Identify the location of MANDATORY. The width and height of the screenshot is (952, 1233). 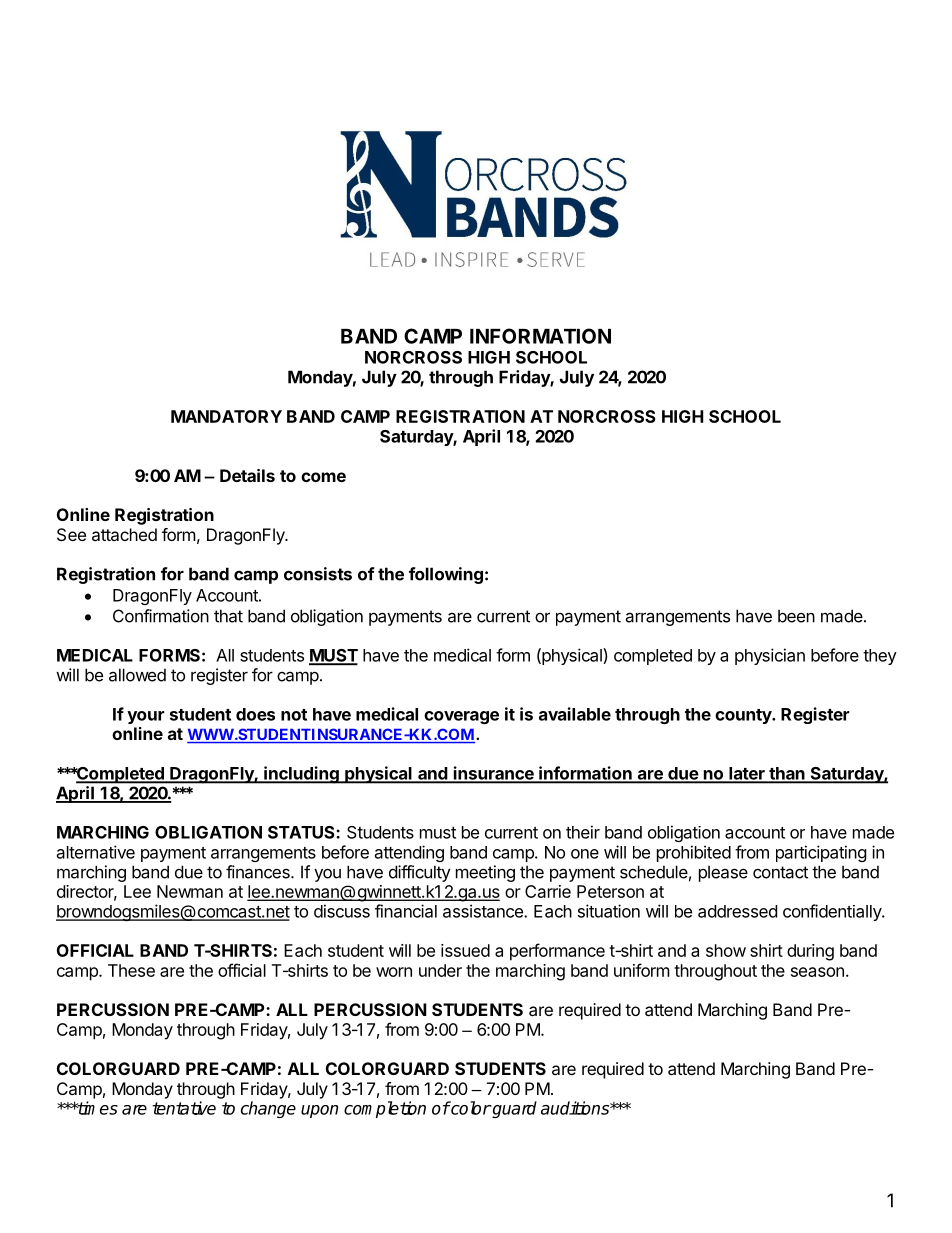
(226, 416).
